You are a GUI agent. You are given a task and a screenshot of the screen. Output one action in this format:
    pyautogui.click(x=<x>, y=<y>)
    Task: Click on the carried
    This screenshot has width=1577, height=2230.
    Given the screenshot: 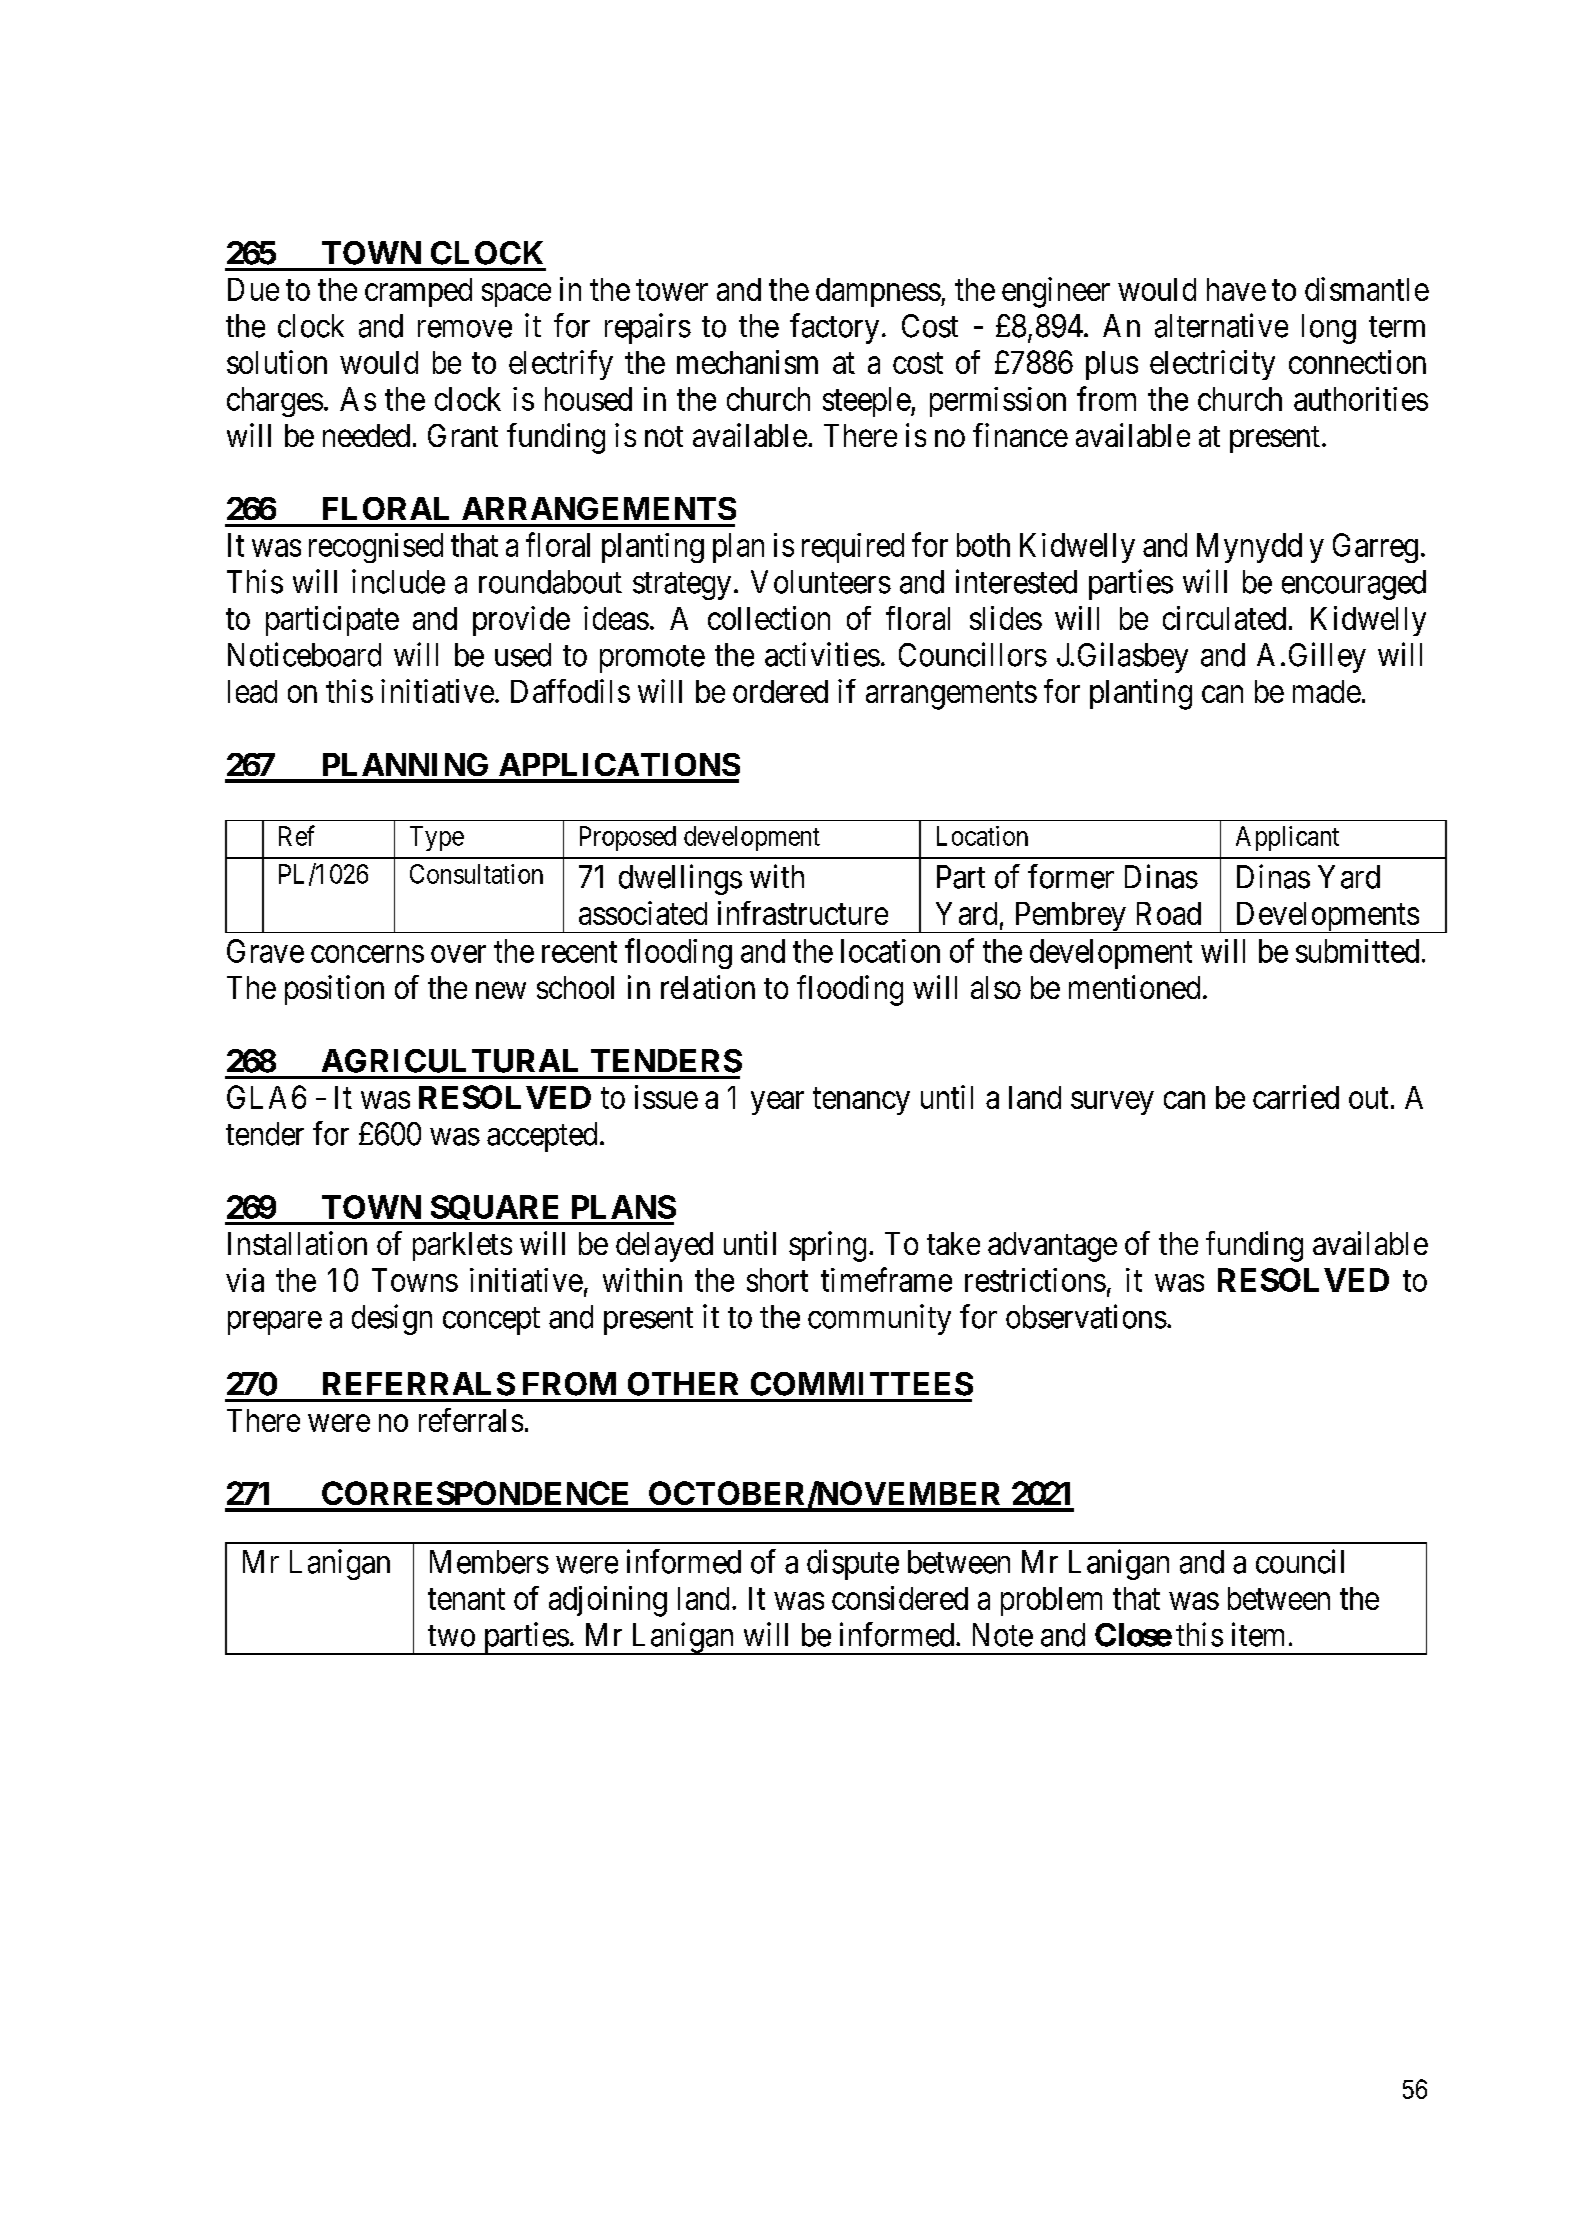 What is the action you would take?
    pyautogui.click(x=1296, y=1097)
